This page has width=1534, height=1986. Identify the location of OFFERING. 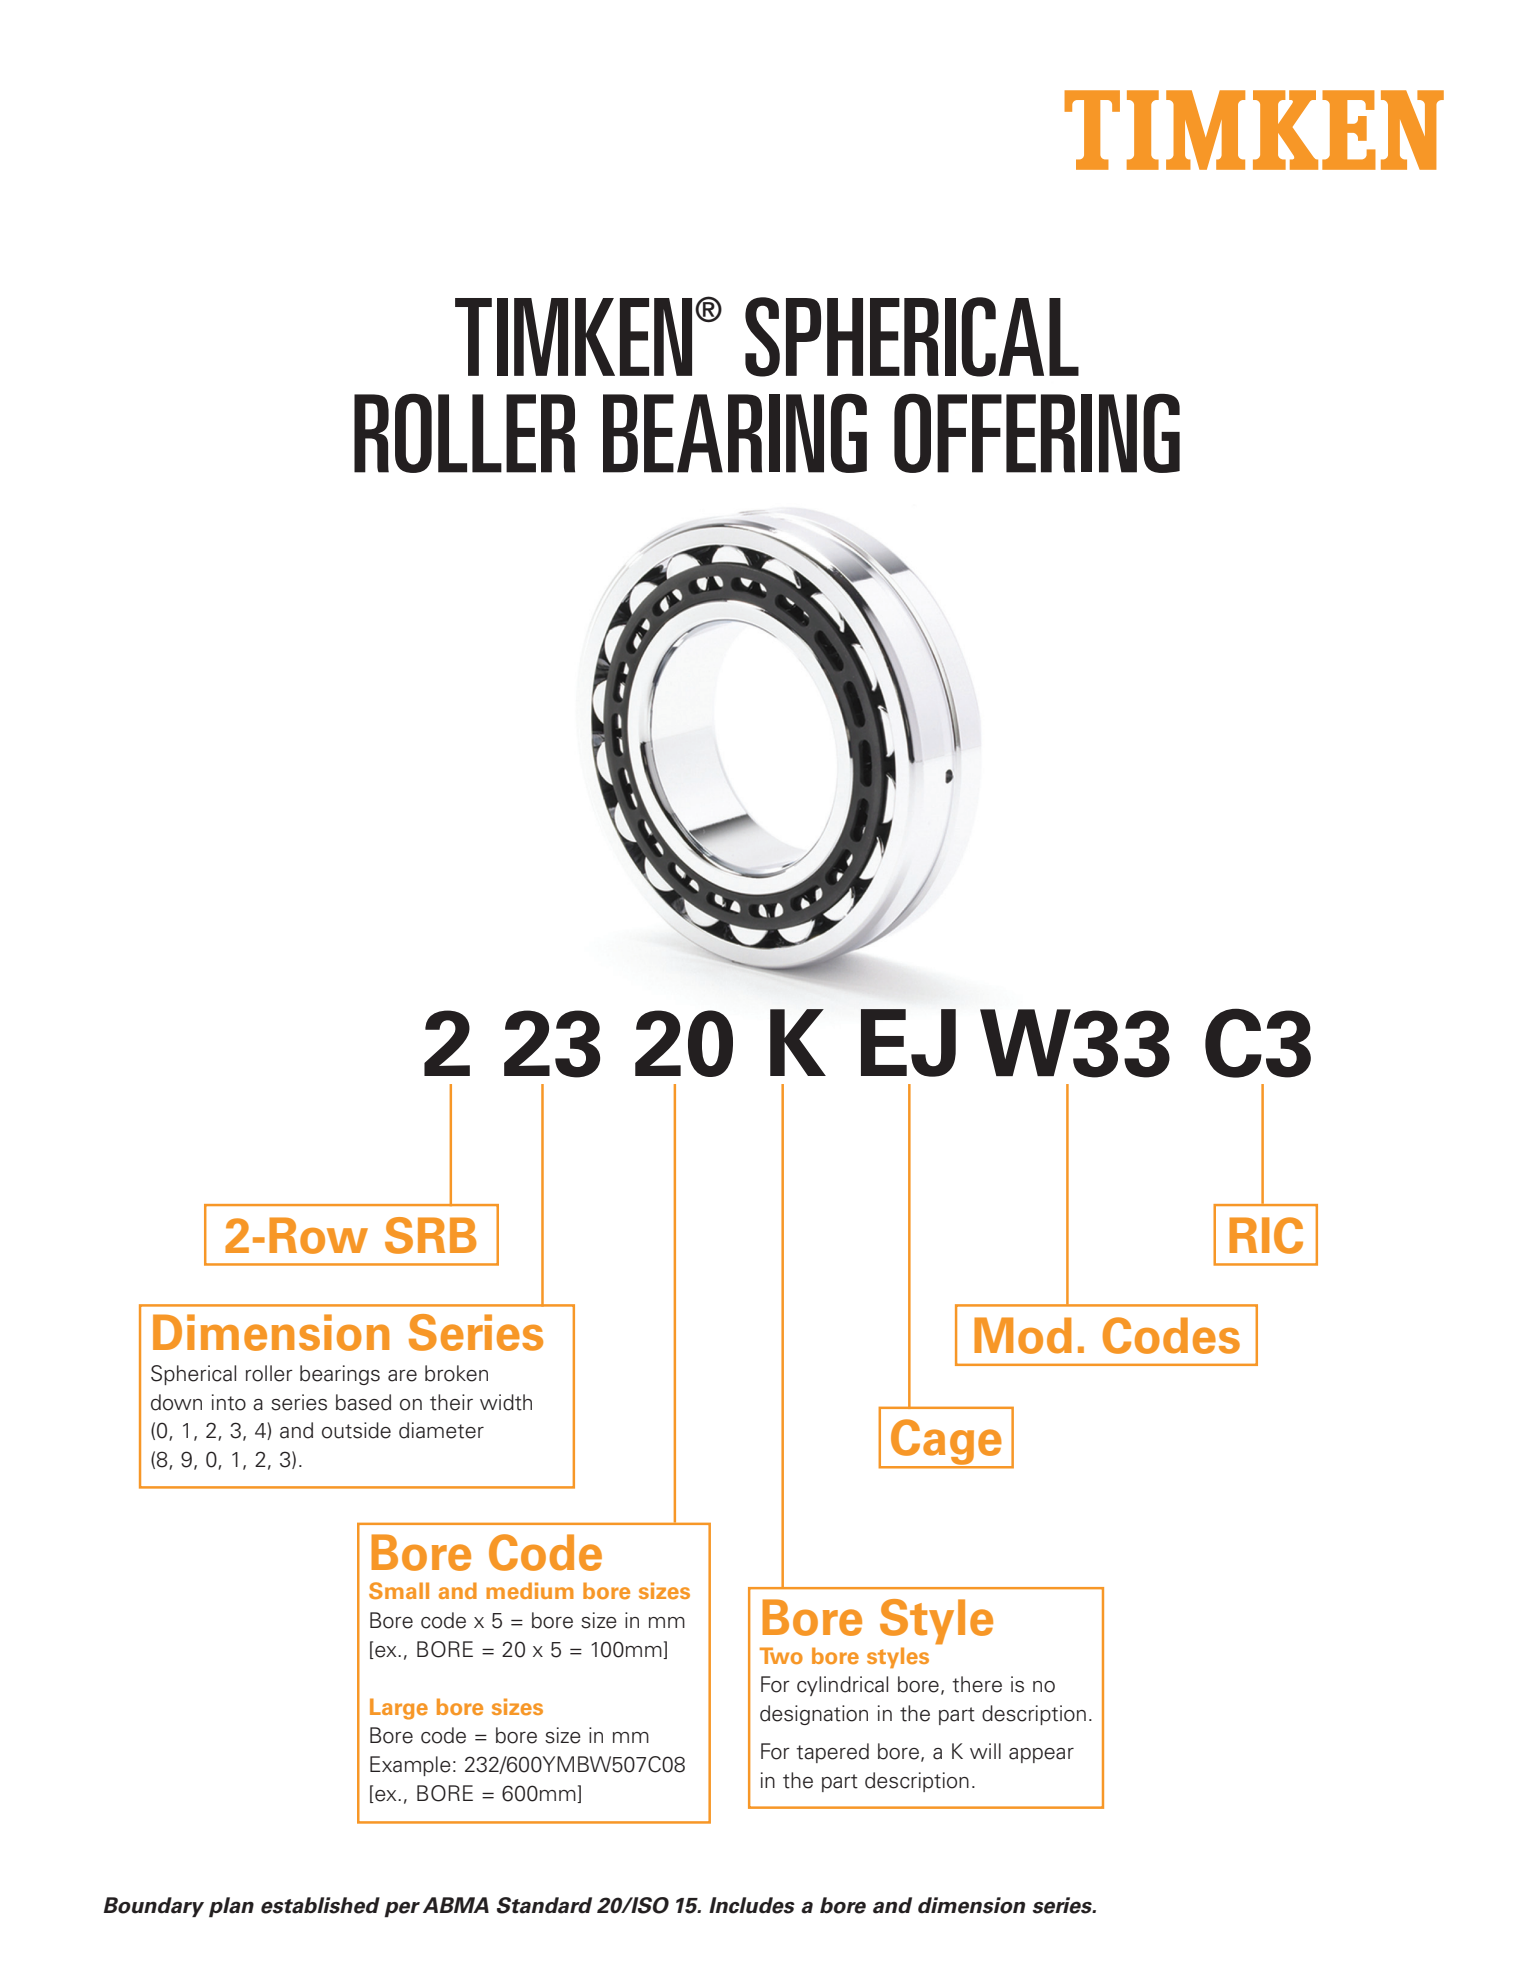
(1037, 433).
